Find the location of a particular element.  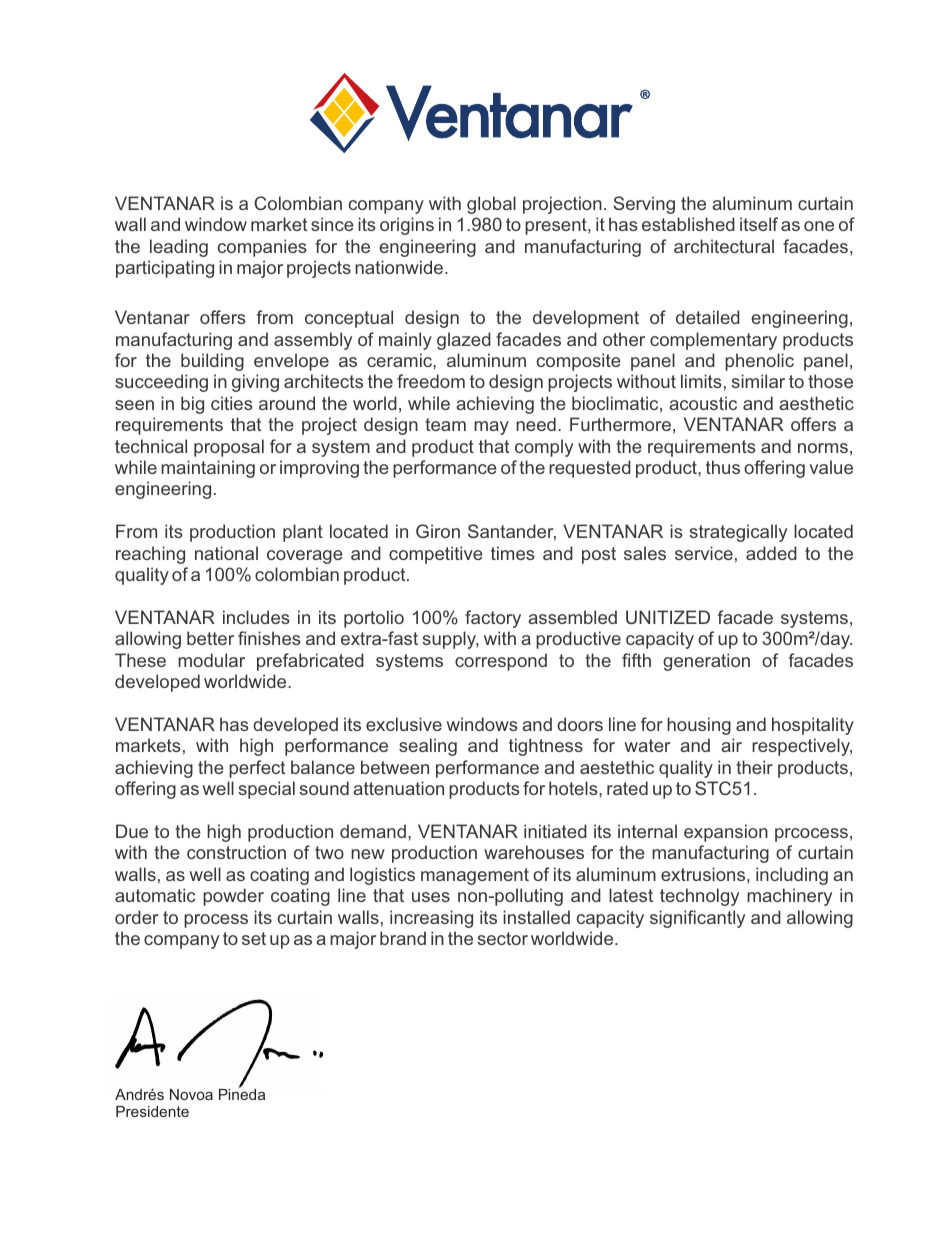

management is located at coordinates (475, 876).
